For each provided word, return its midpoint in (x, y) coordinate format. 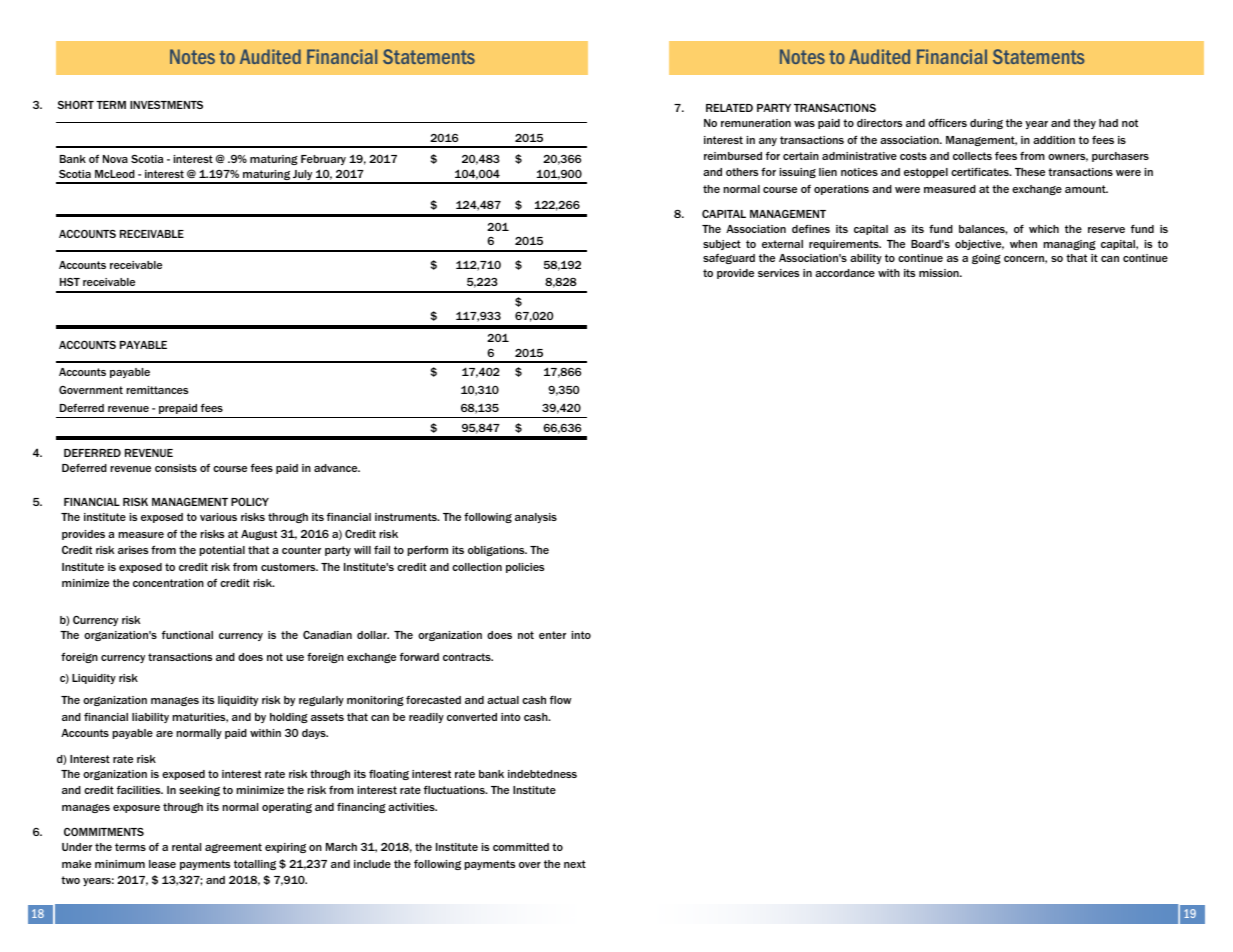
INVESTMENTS (166, 105)
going (986, 259)
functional (187, 635)
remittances (157, 390)
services (778, 273)
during (986, 124)
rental (186, 847)
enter (552, 635)
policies (525, 568)
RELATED (729, 108)
